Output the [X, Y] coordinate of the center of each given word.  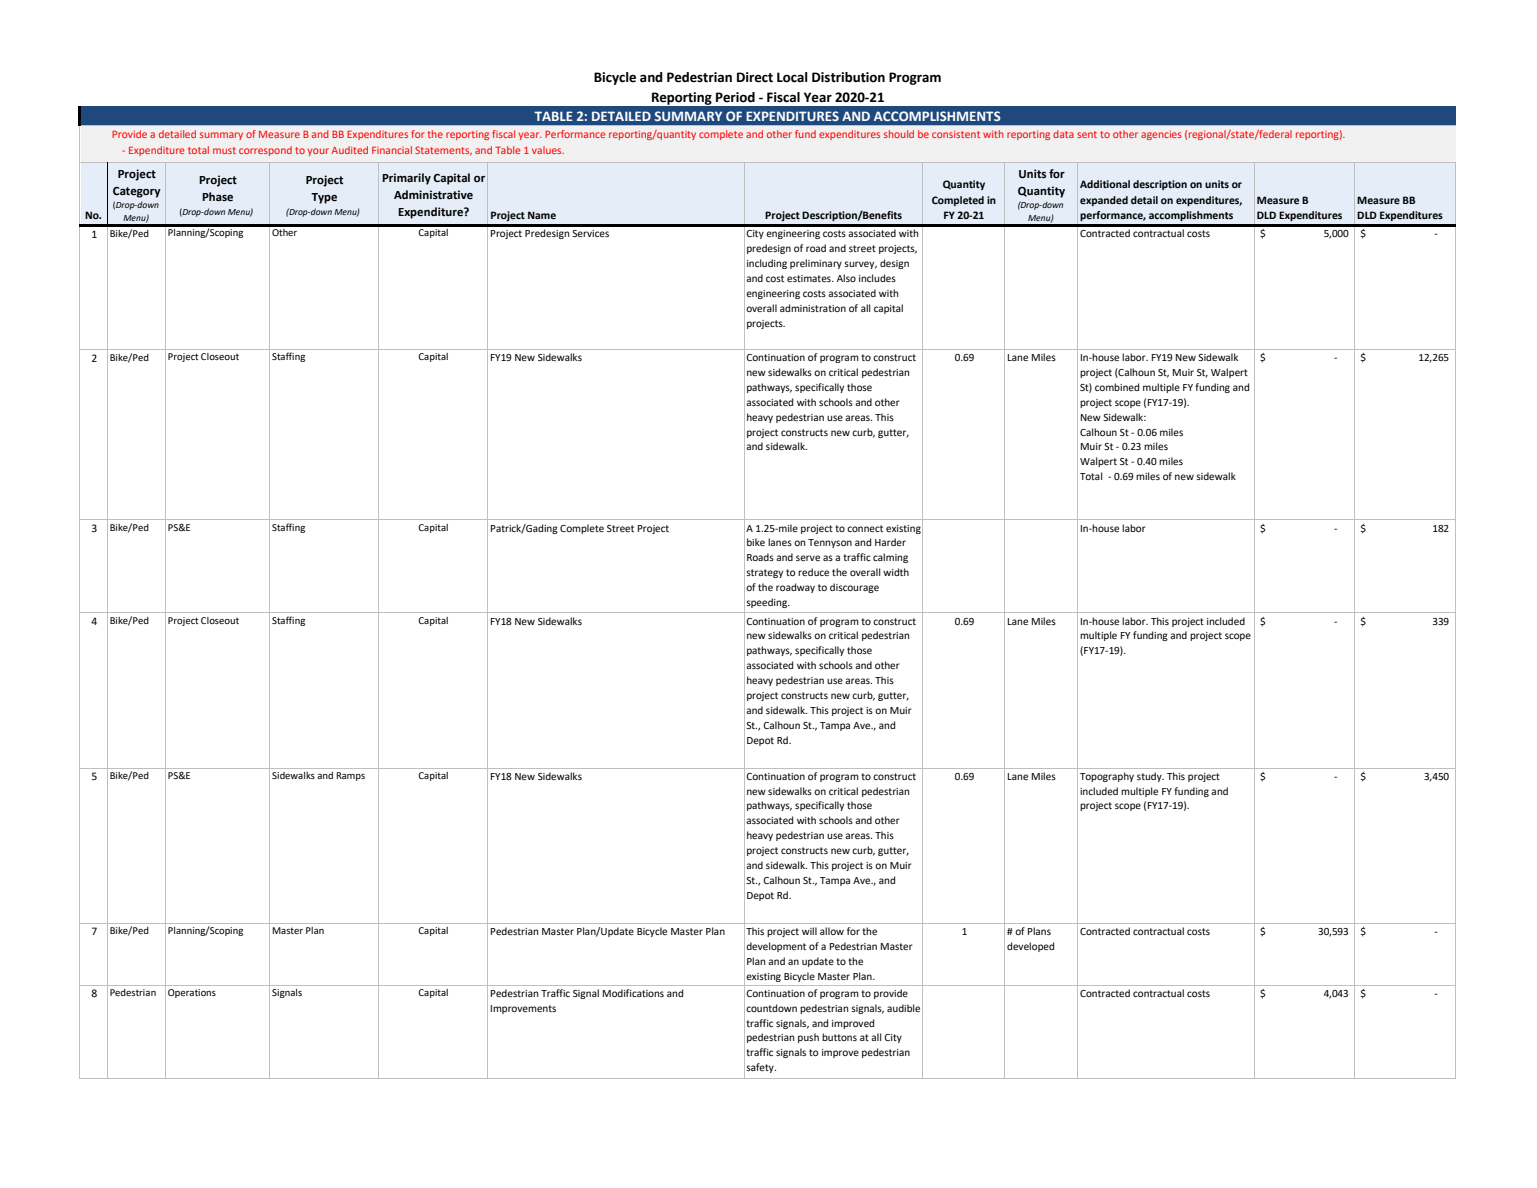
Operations [192, 993]
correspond [265, 151]
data [1063, 134]
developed [1030, 947]
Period [735, 97]
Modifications [633, 993]
